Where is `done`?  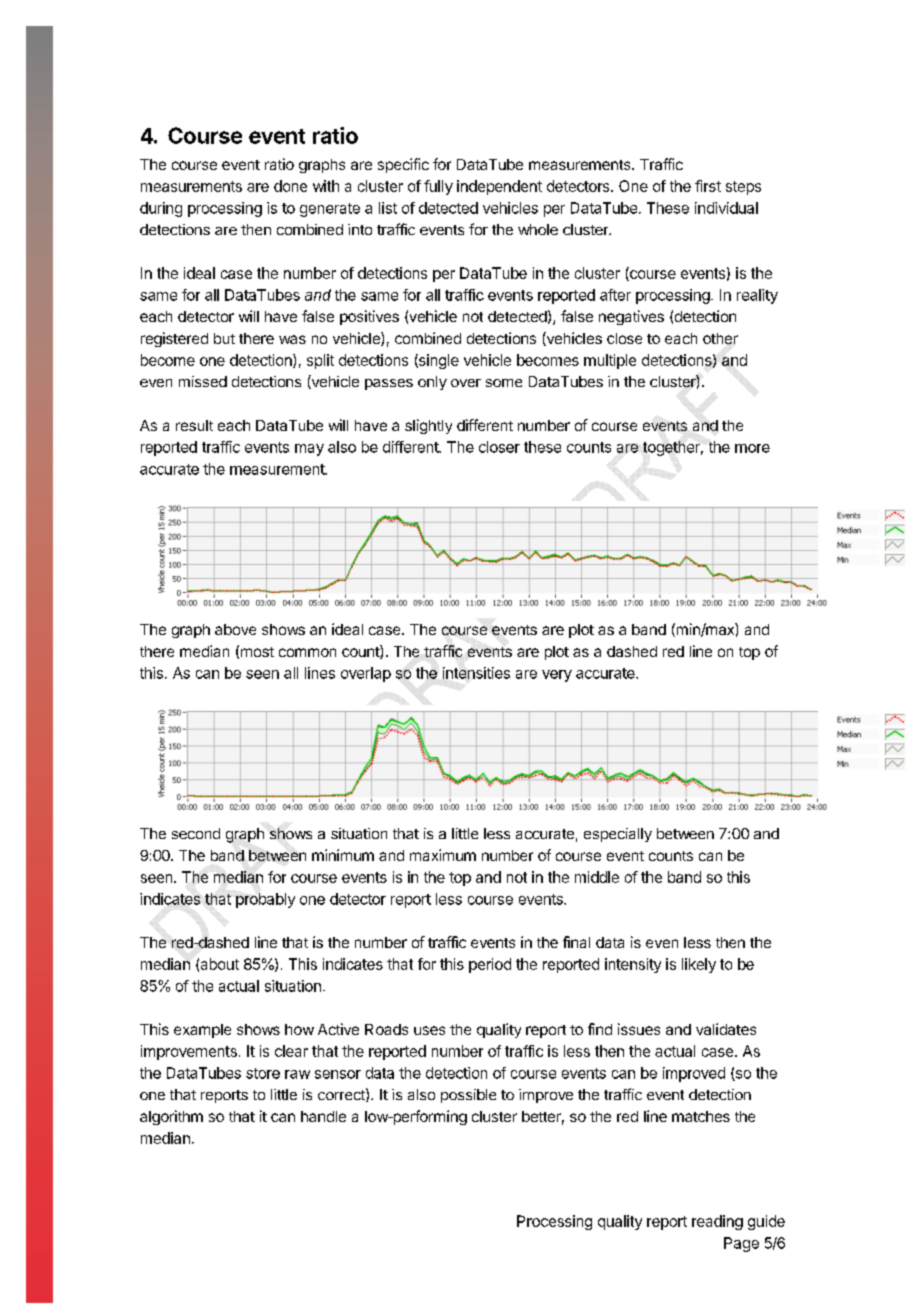
done is located at coordinates (290, 186).
